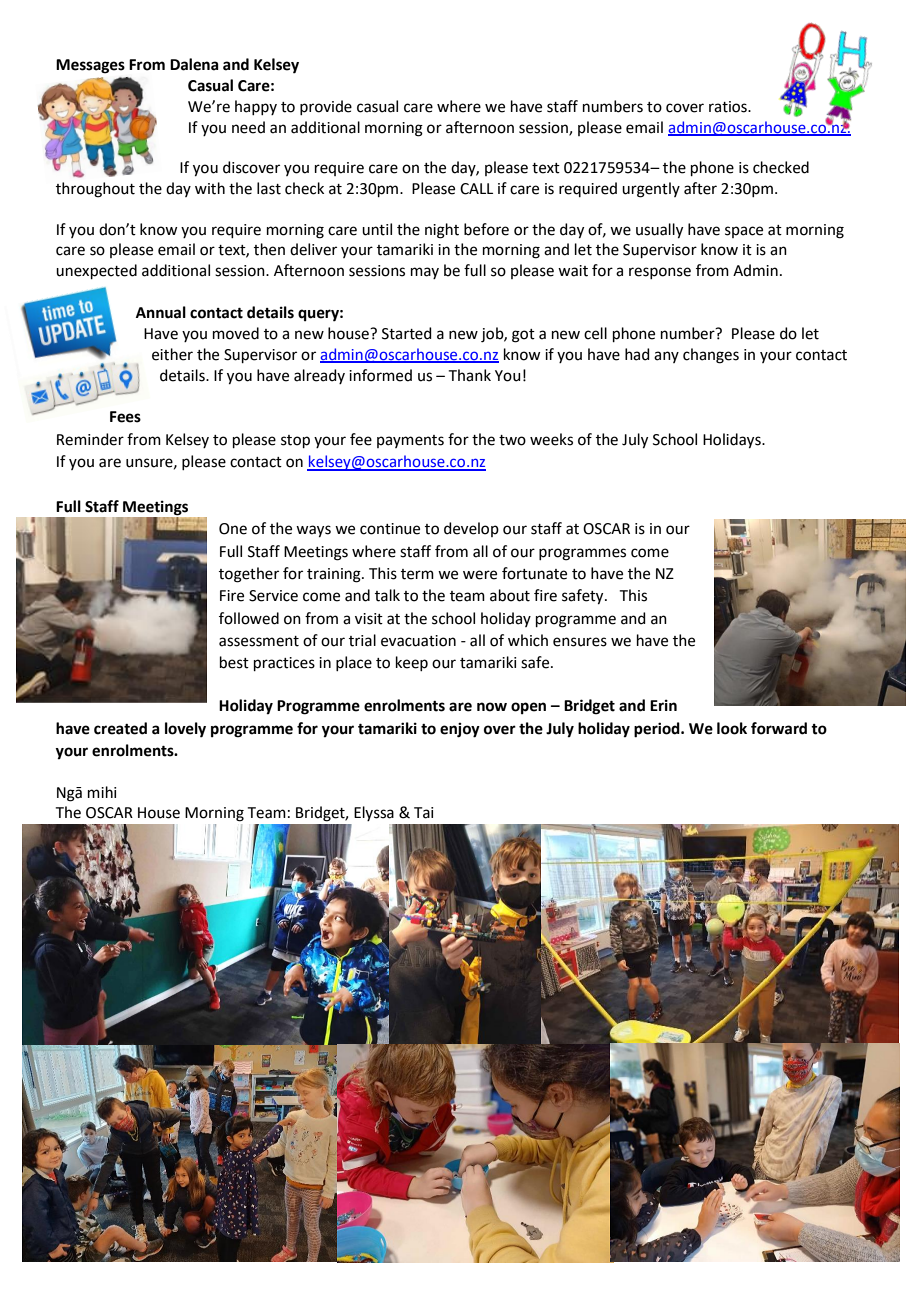 The height and width of the screenshot is (1308, 924). Describe the element at coordinates (551, 439) in the screenshot. I see `weeks` at that location.
